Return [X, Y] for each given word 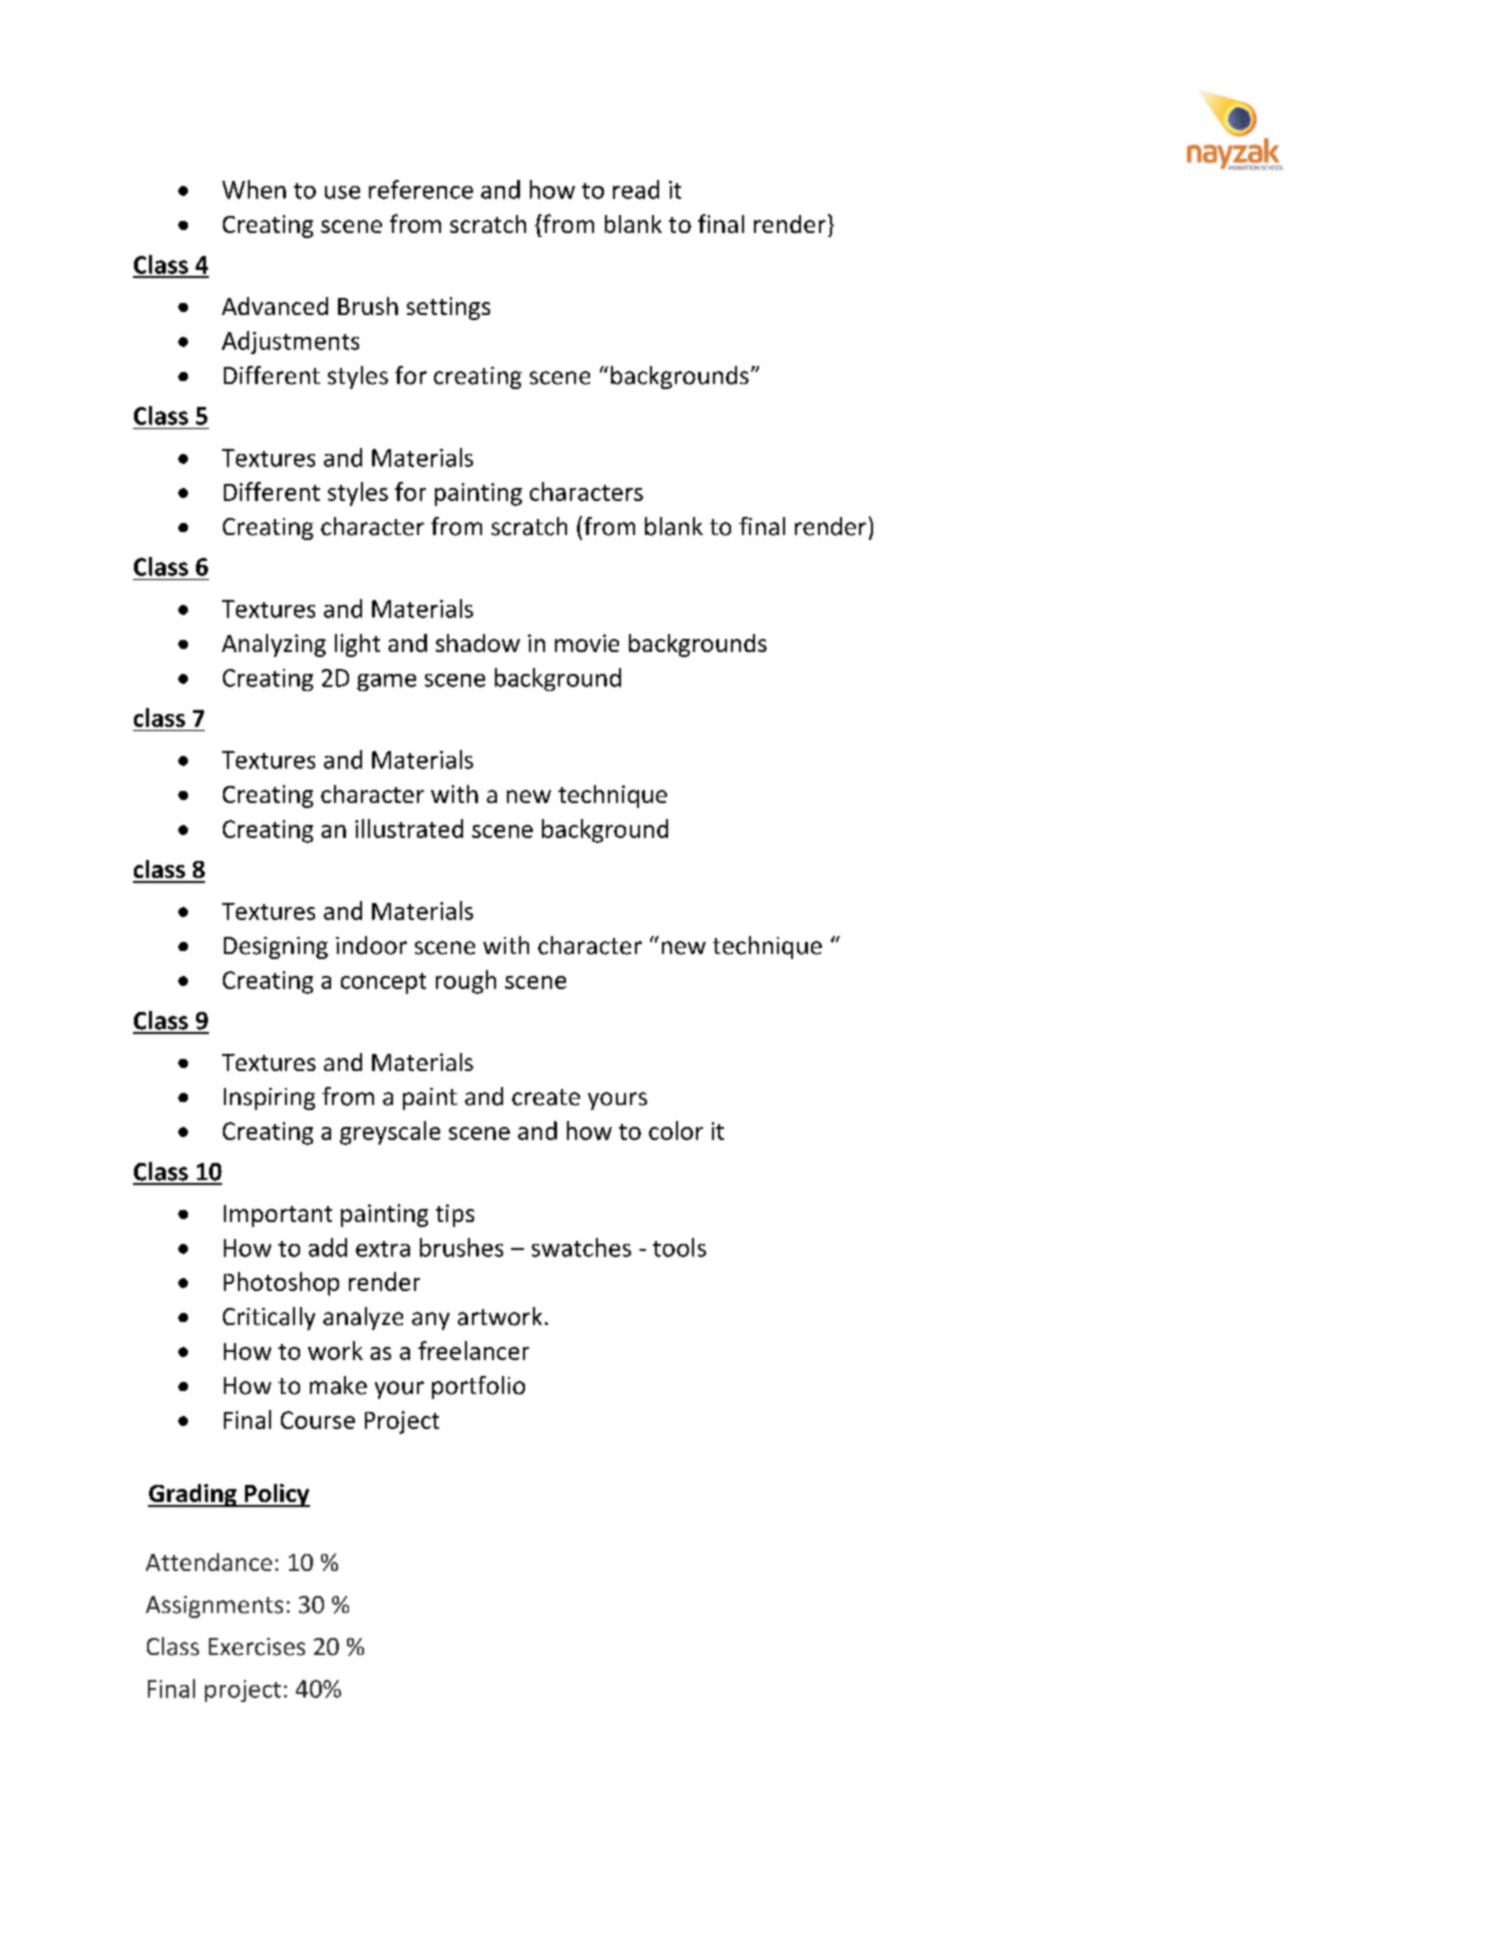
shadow [478, 643]
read [636, 189]
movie [587, 643]
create [546, 1097]
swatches [581, 1247]
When [254, 189]
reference [421, 189]
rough [466, 982]
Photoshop [281, 1284]
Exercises [257, 1647]
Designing [276, 948]
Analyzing [274, 645]
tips [455, 1215]
